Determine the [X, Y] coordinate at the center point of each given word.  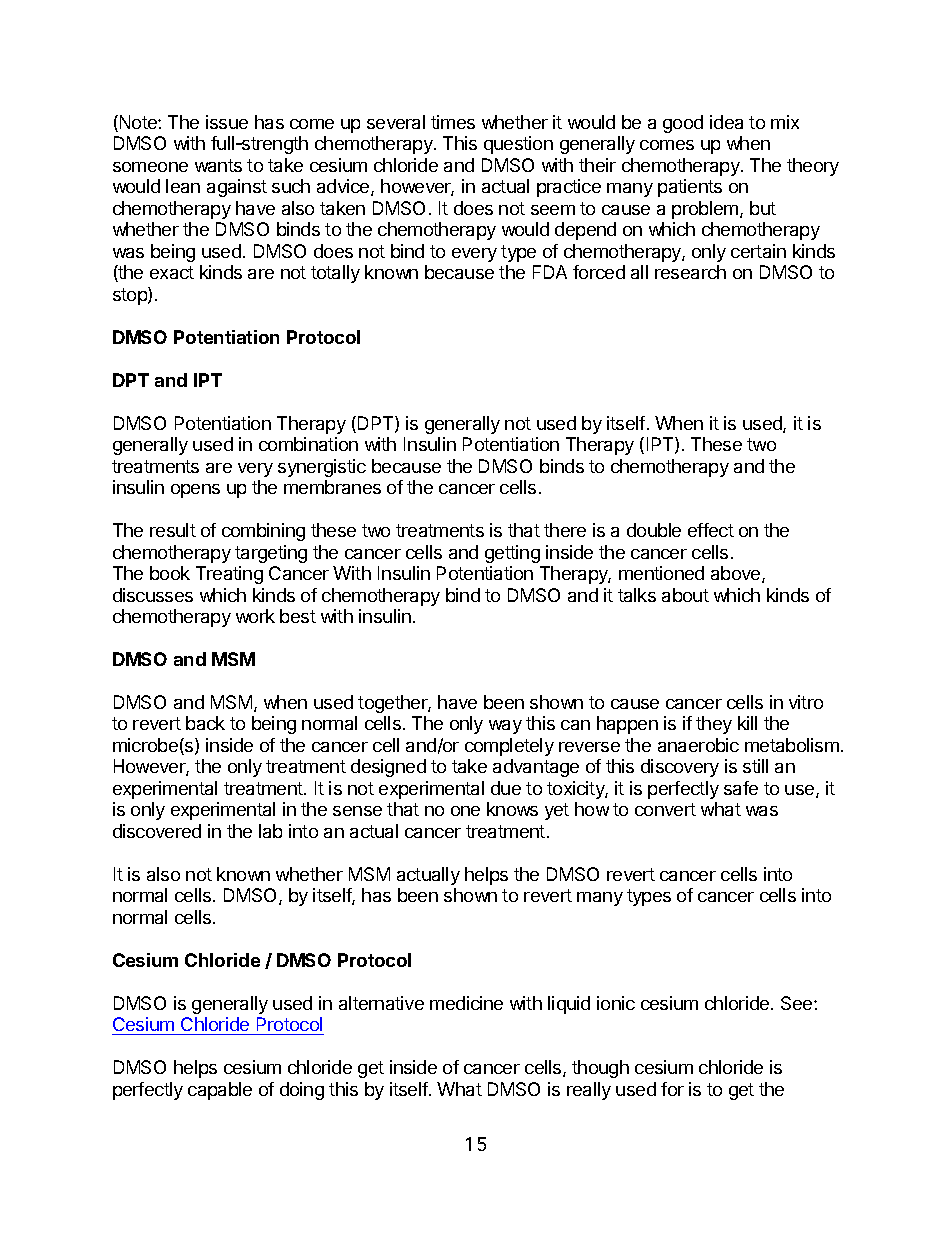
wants [218, 165]
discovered [157, 831]
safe [741, 788]
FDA [550, 272]
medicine [466, 1003]
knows [512, 809]
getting [512, 554]
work [255, 616]
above [737, 574]
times [453, 122]
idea [726, 122]
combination [308, 444]
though [600, 1069]
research [690, 272]
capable [220, 1091]
